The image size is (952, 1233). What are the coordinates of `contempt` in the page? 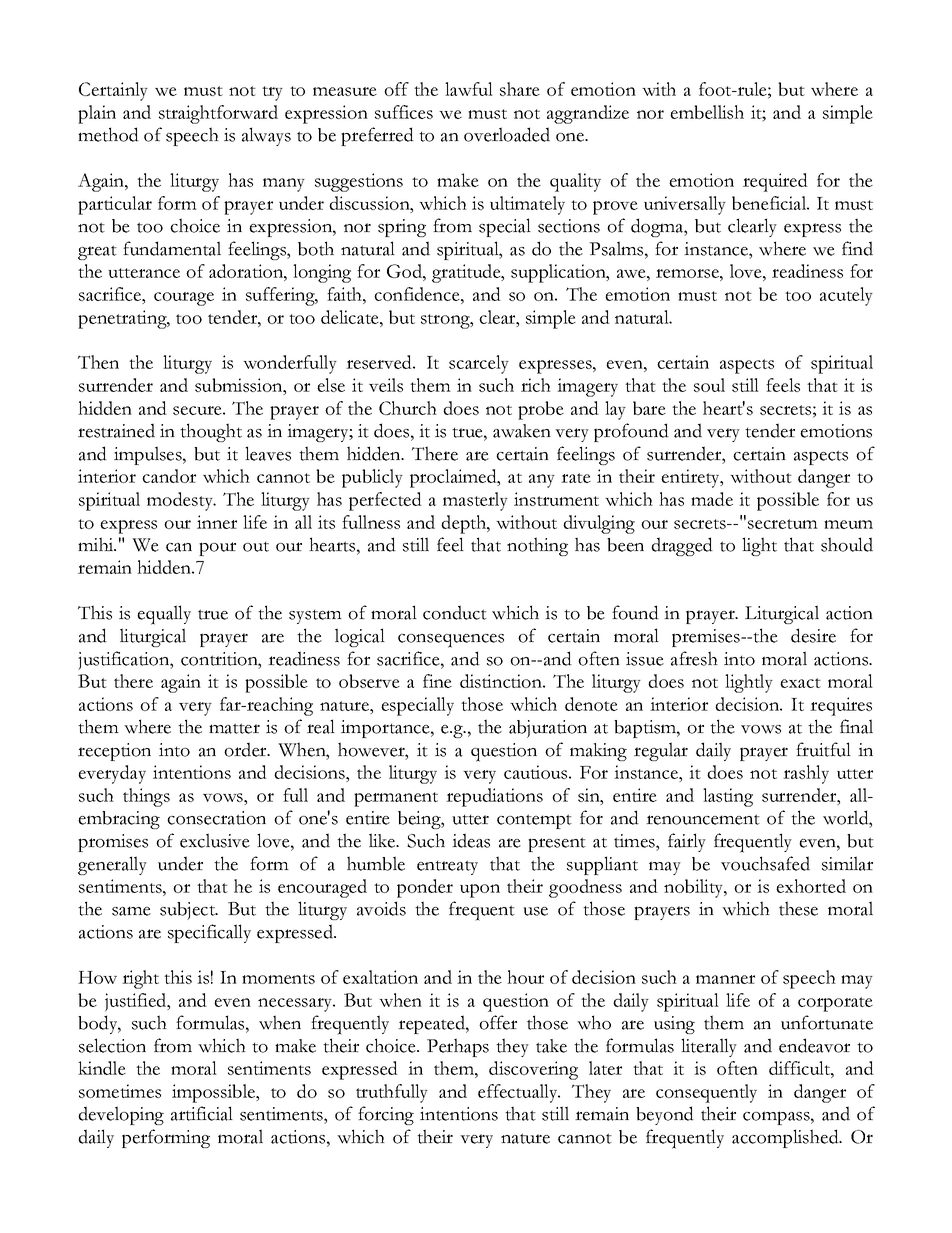 It's located at (534, 821).
